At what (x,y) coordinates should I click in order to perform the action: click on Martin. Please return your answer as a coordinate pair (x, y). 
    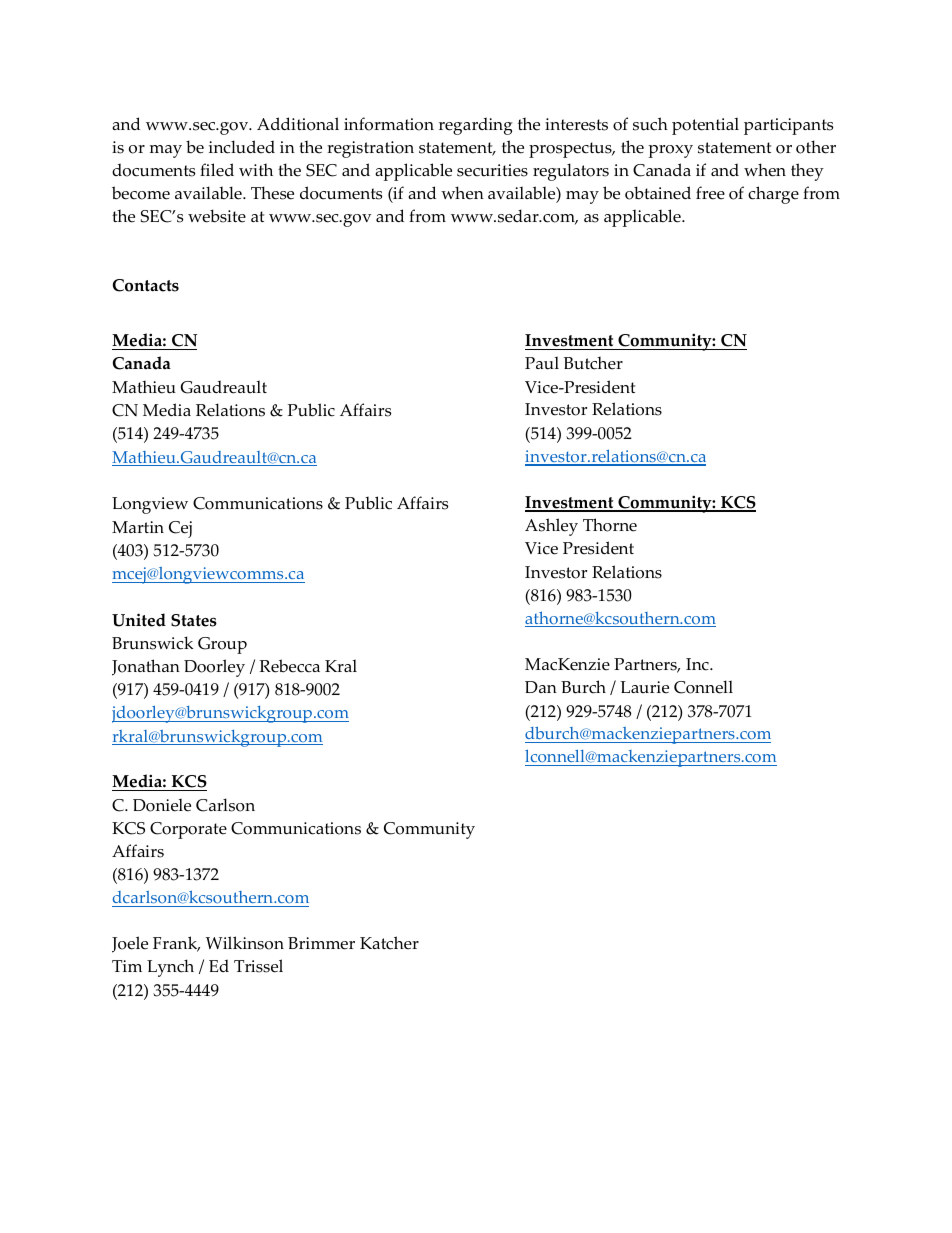
    Looking at the image, I should click on (138, 527).
